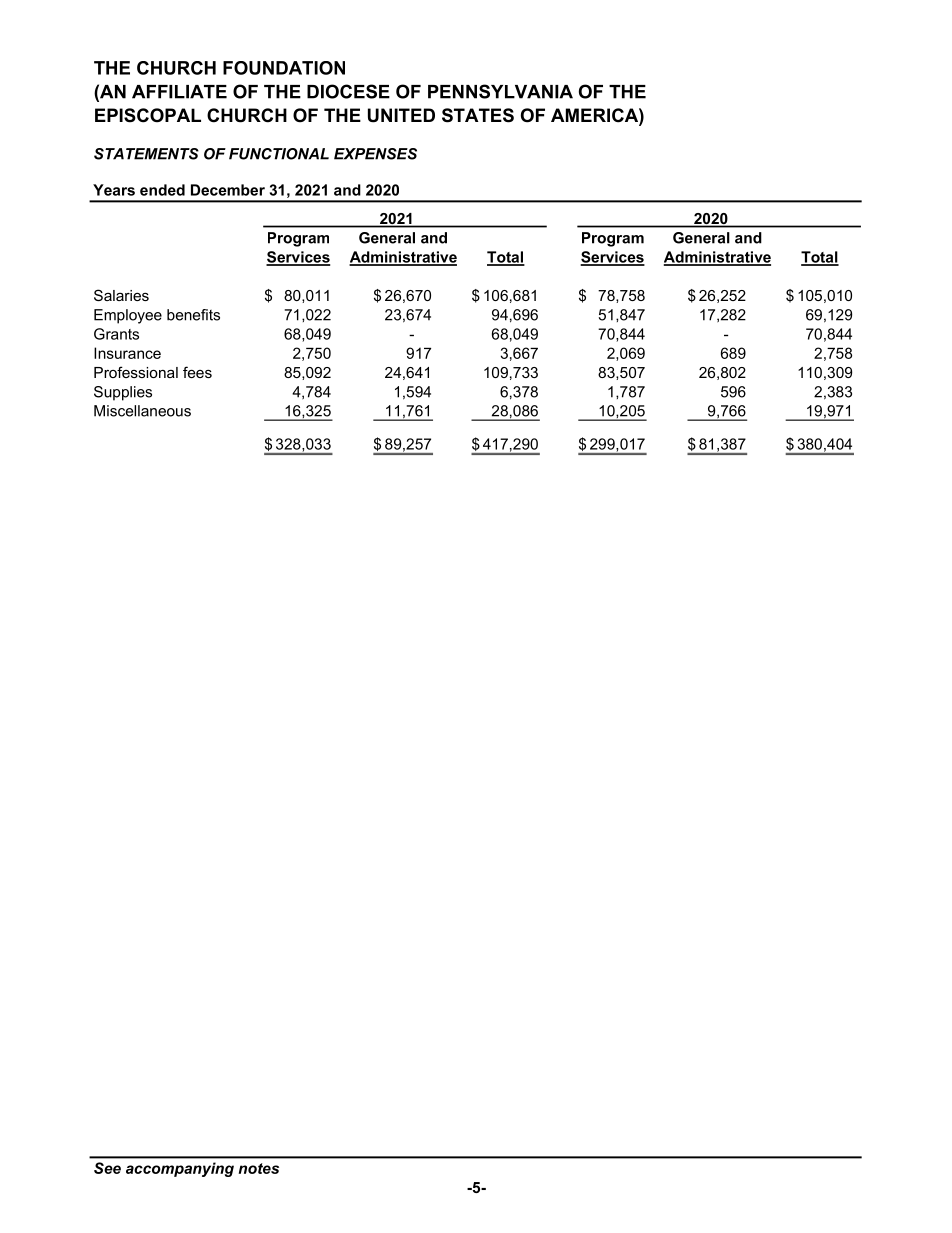 This screenshot has height=1233, width=952. Describe the element at coordinates (107, 1168) in the screenshot. I see `See` at that location.
